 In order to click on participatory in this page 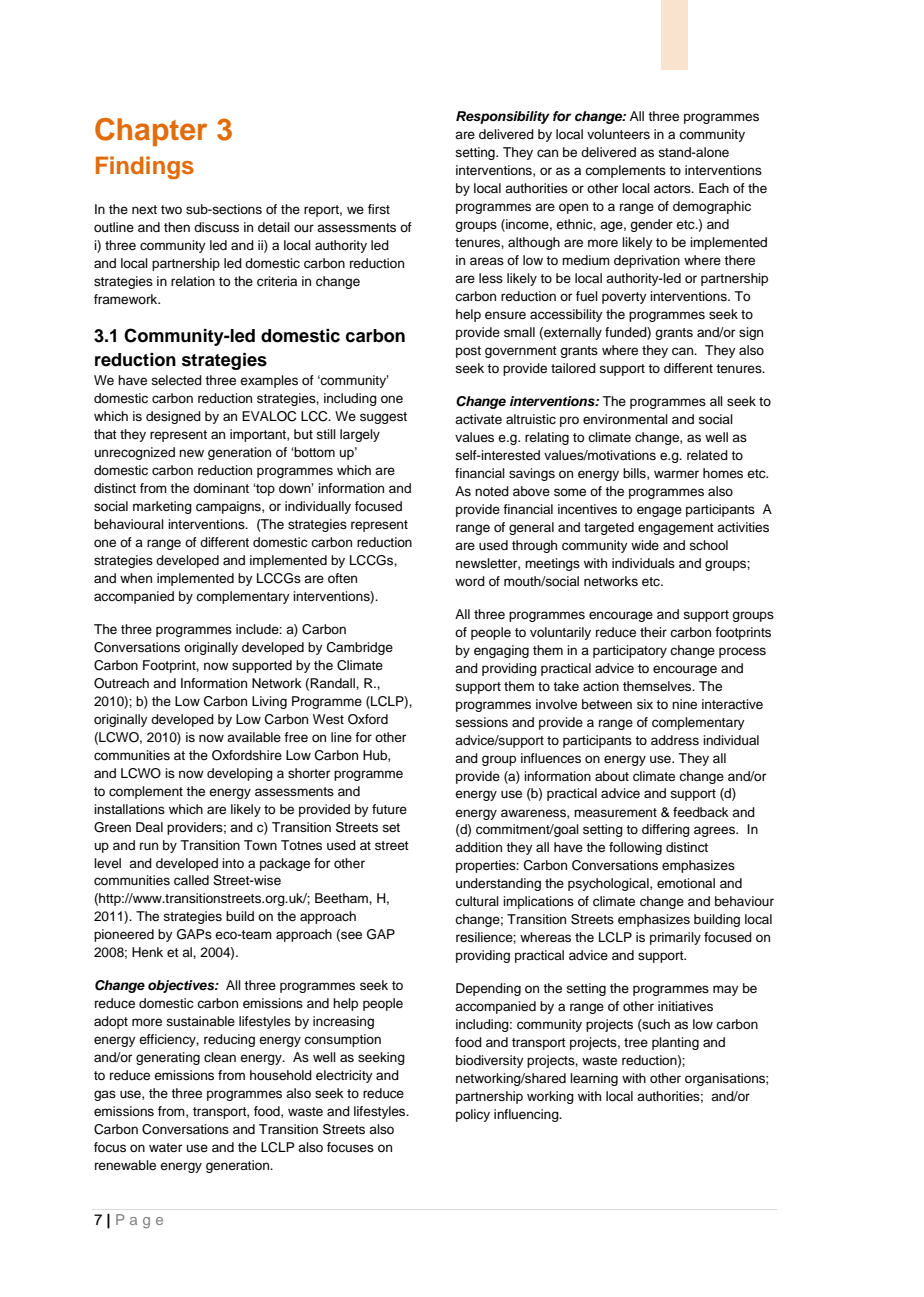, I will do `click(630, 651)`.
